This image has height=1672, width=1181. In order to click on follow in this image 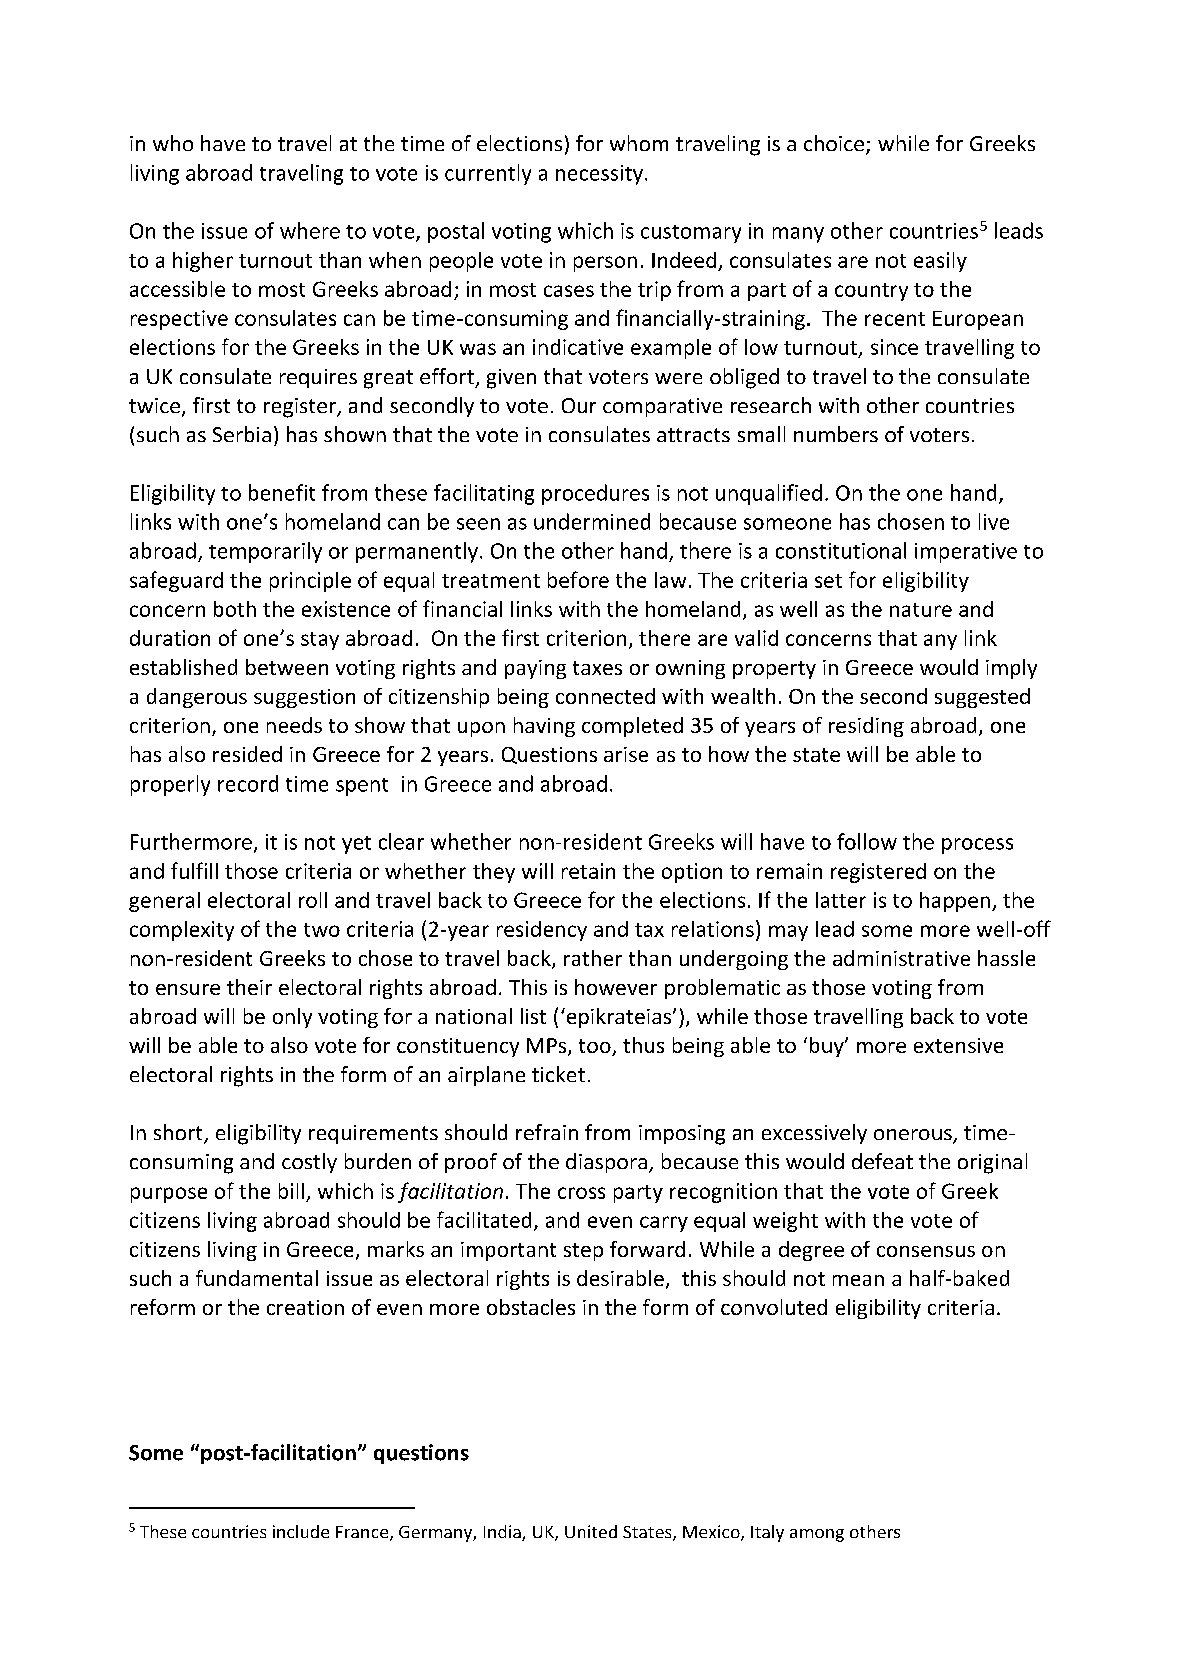, I will do `click(867, 841)`.
